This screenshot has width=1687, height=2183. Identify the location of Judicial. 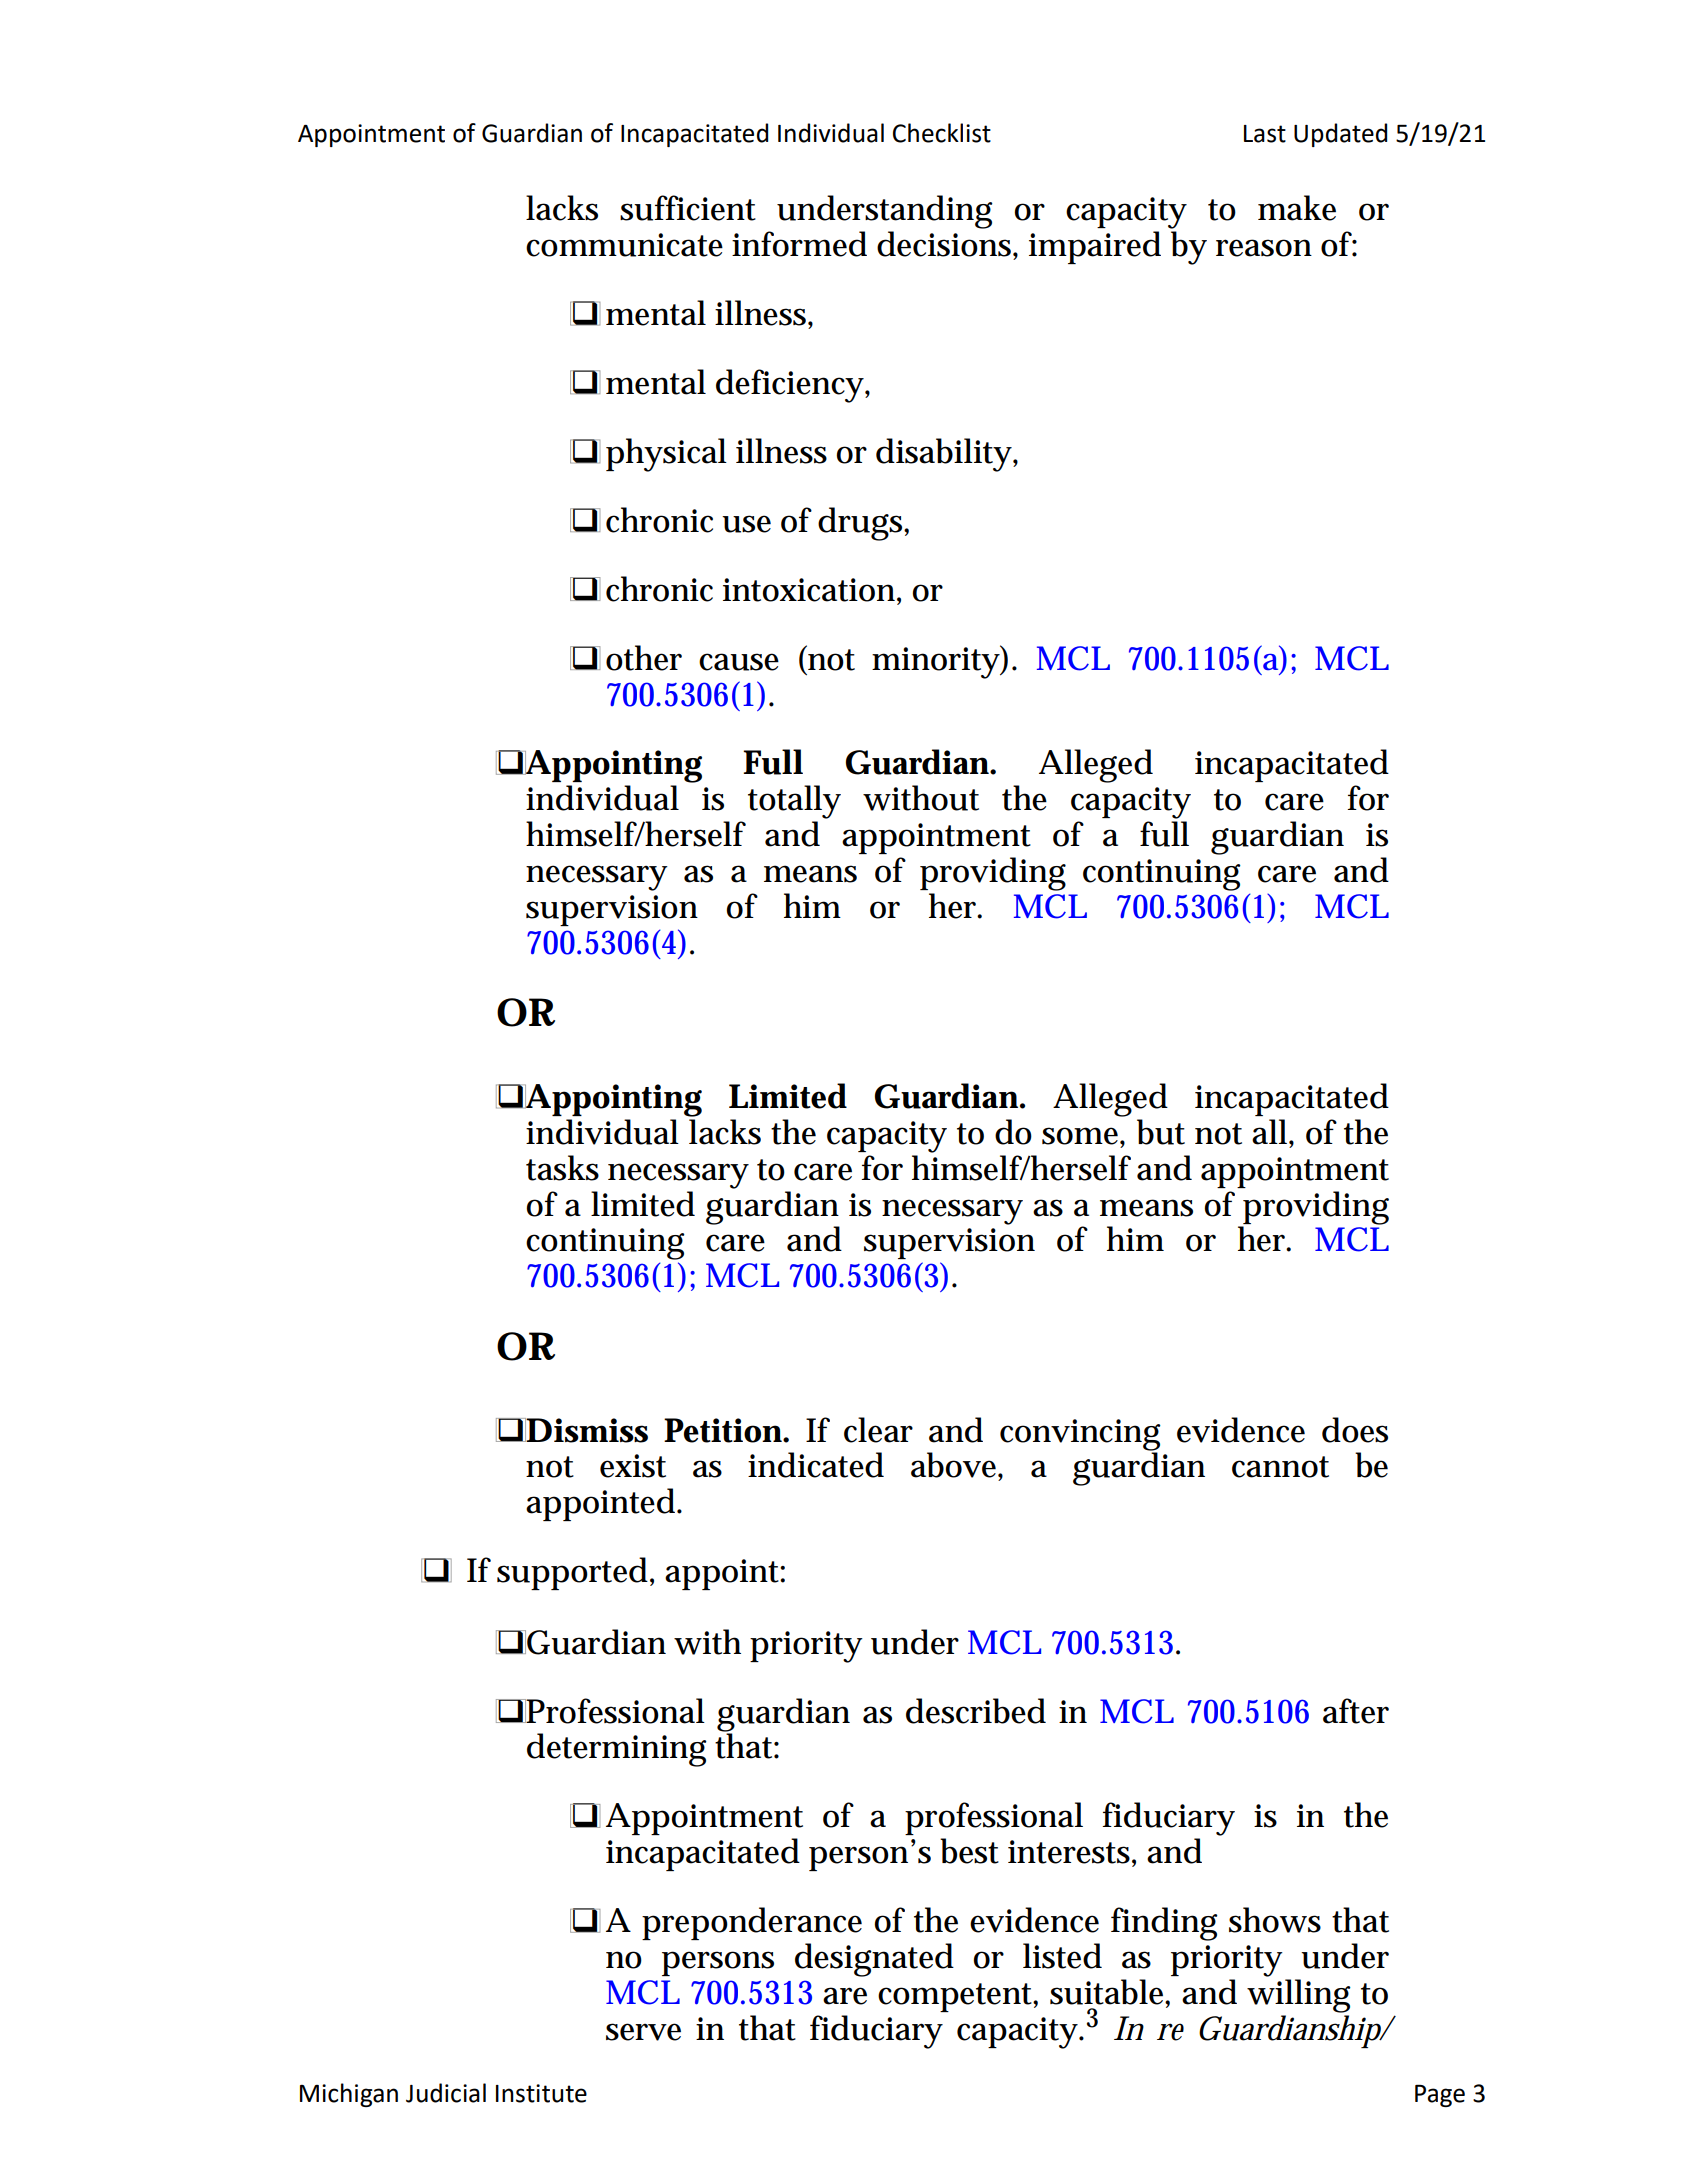
(446, 2093).
